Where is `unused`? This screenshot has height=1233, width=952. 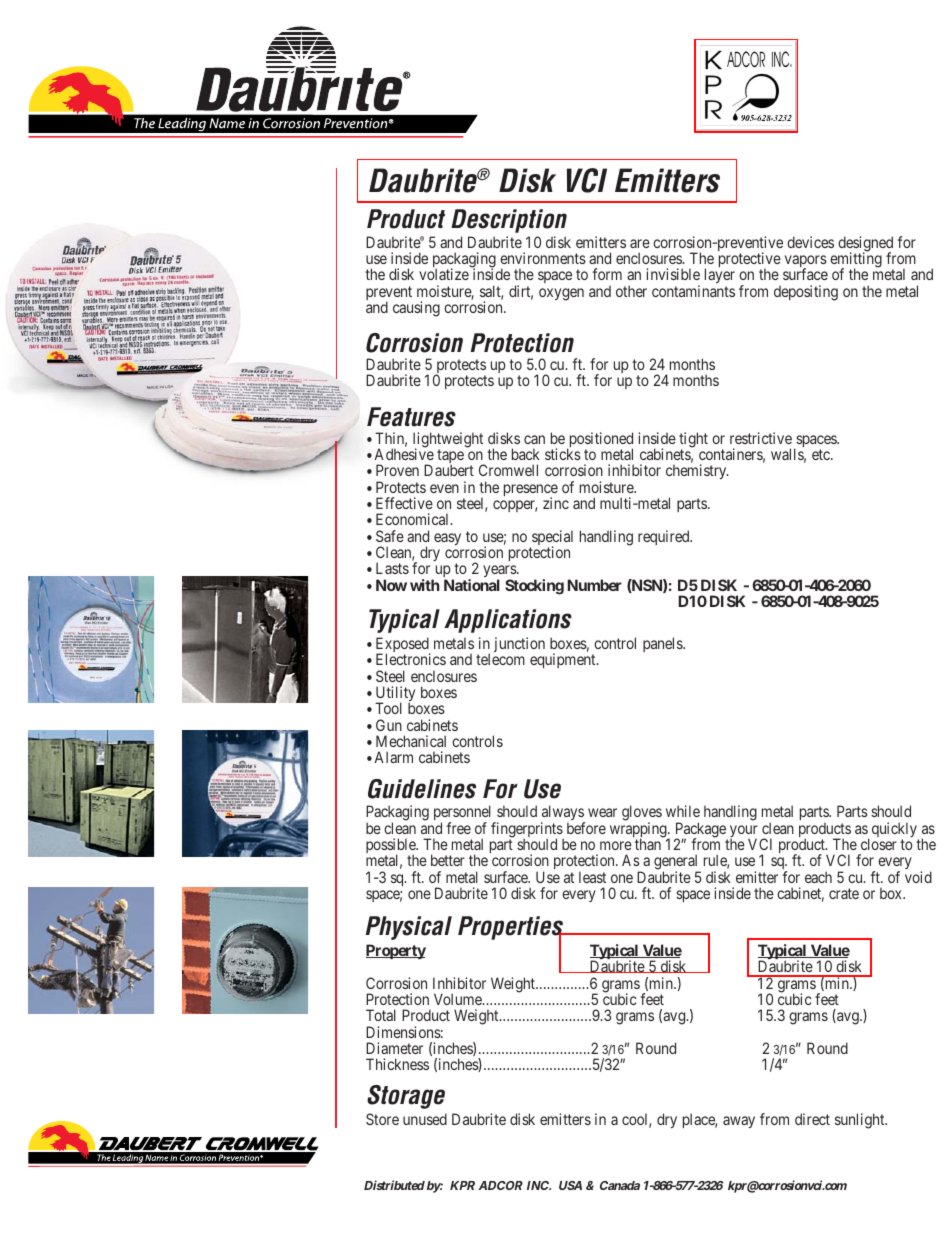 unused is located at coordinates (425, 1119).
